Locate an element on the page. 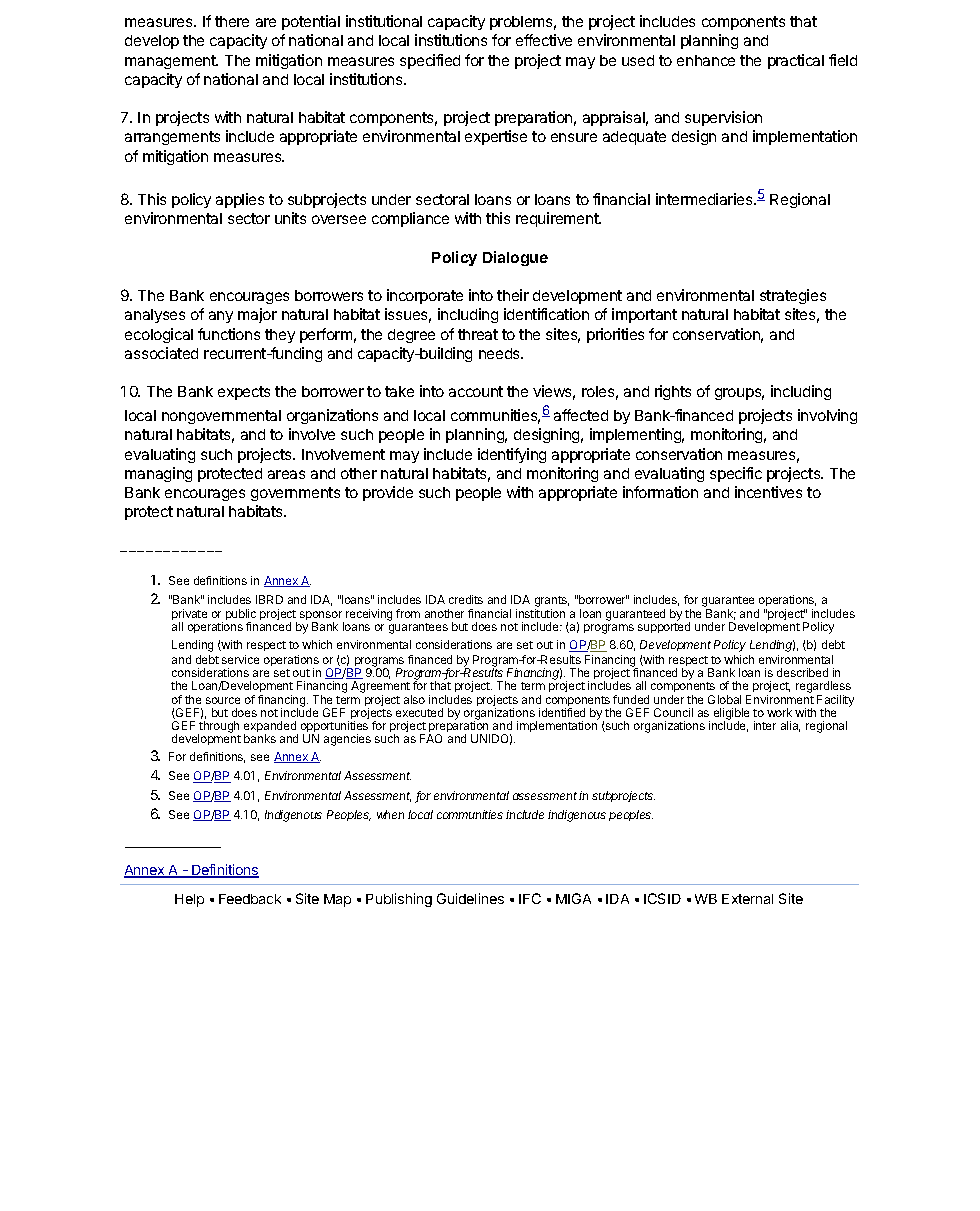 Image resolution: width=980 pixels, height=1211 pixels. identified is located at coordinates (562, 712).
